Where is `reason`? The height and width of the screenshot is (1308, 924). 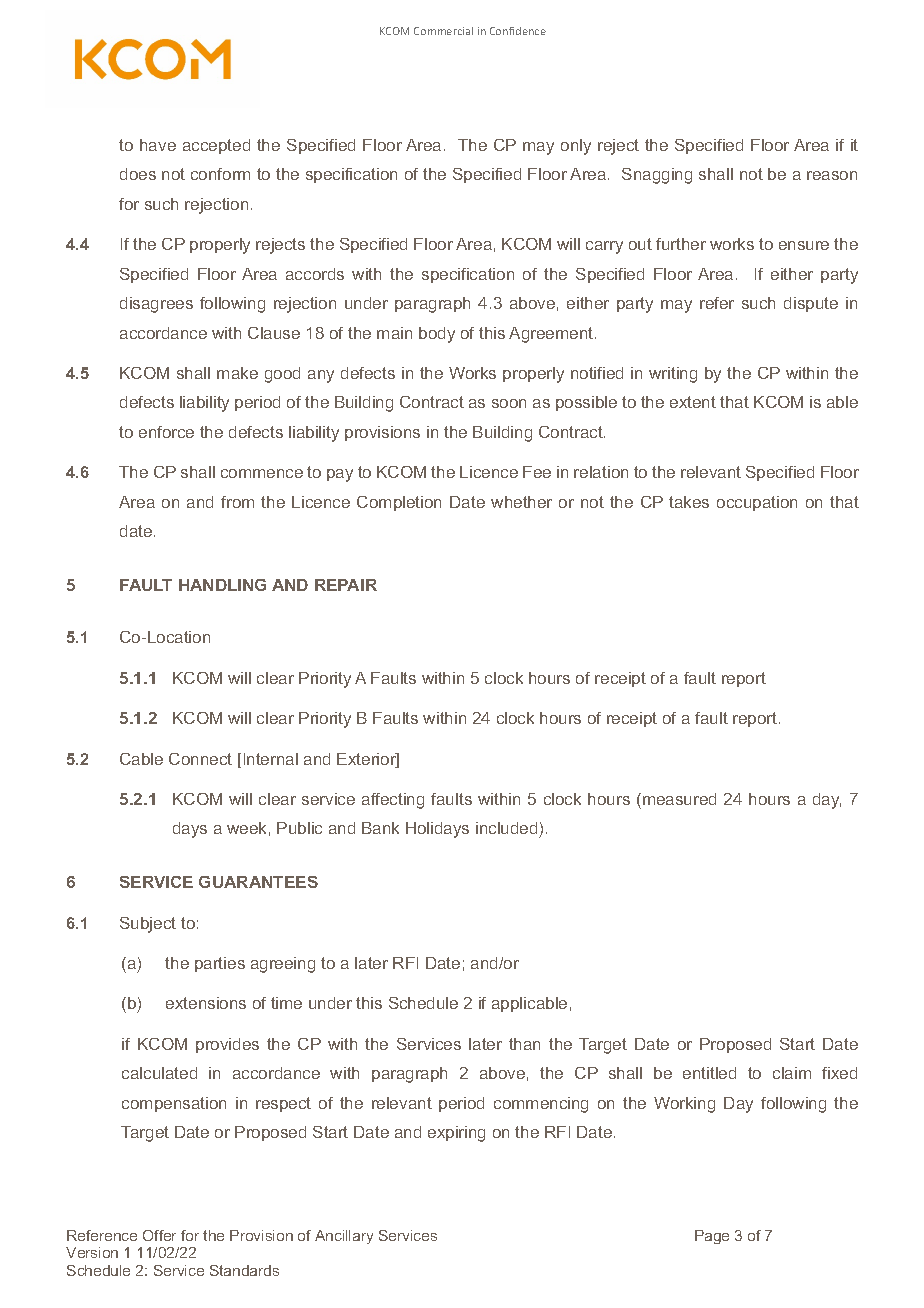 reason is located at coordinates (832, 175).
